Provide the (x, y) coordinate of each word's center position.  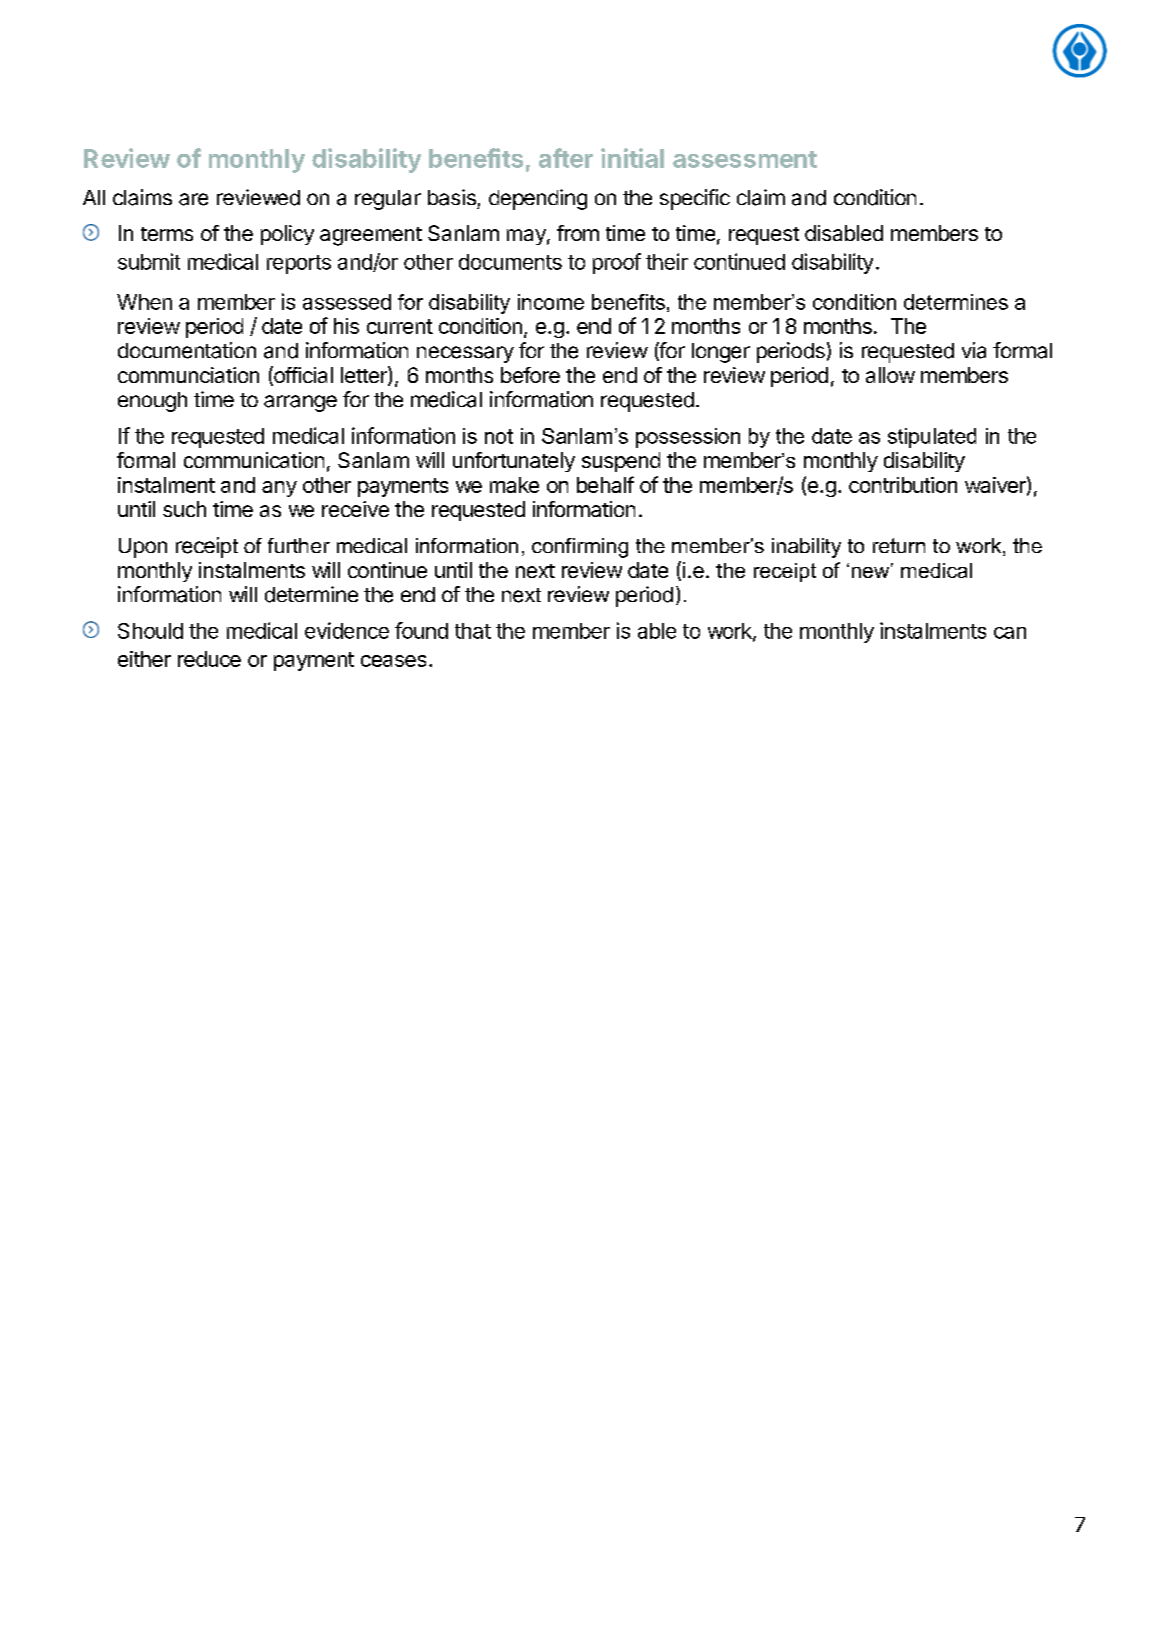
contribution (903, 485)
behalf (605, 484)
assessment (745, 159)
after (566, 158)
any (279, 489)
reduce (209, 659)
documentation (187, 350)
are (193, 199)
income (551, 302)
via (974, 350)
